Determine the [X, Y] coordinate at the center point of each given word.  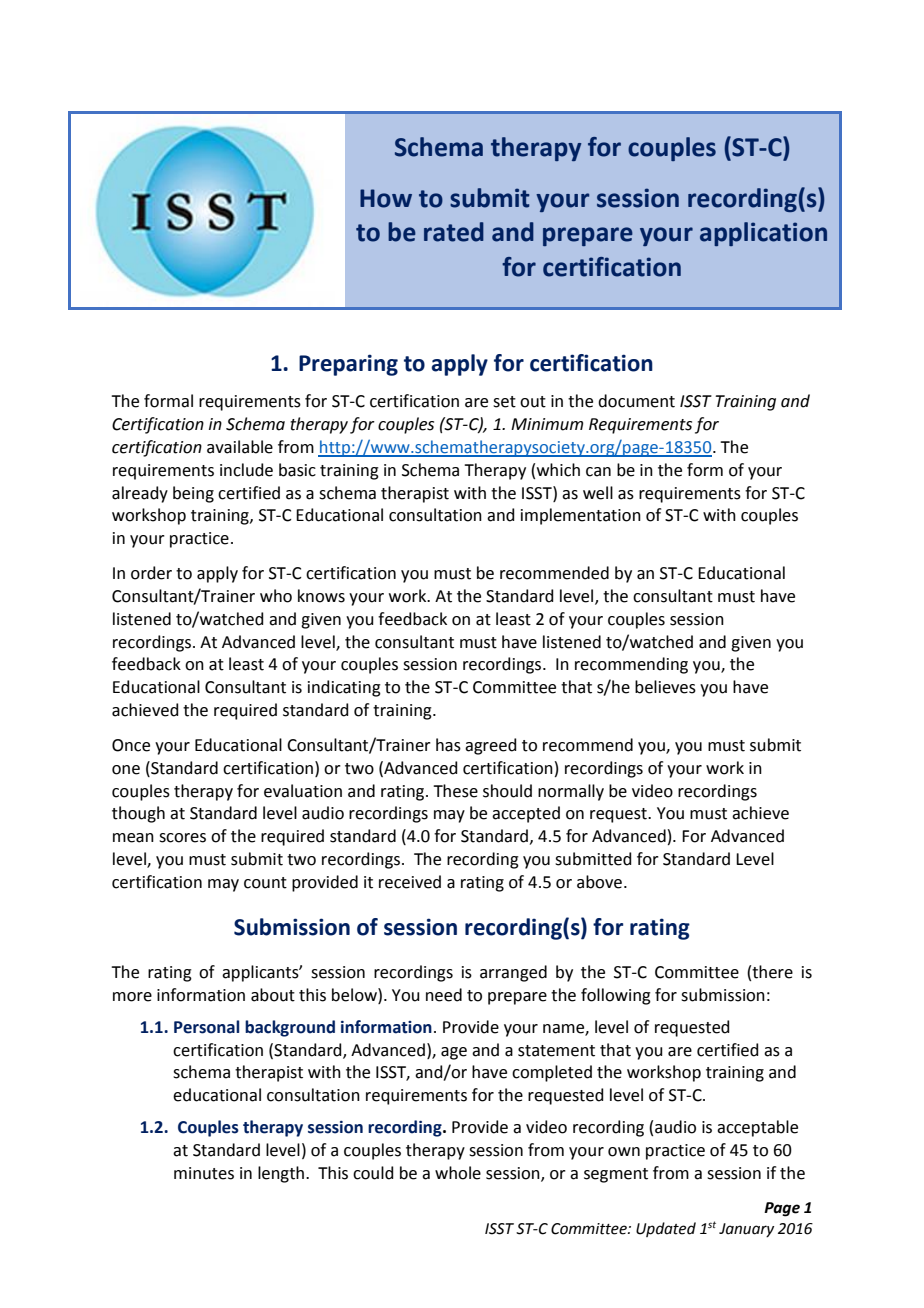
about [273, 995]
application [763, 234]
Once [131, 745]
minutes [204, 1173]
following [616, 996]
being [193, 494]
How [386, 198]
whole [458, 1173]
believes [665, 687]
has [448, 745]
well [598, 493]
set [504, 402]
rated [454, 232]
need [444, 995]
